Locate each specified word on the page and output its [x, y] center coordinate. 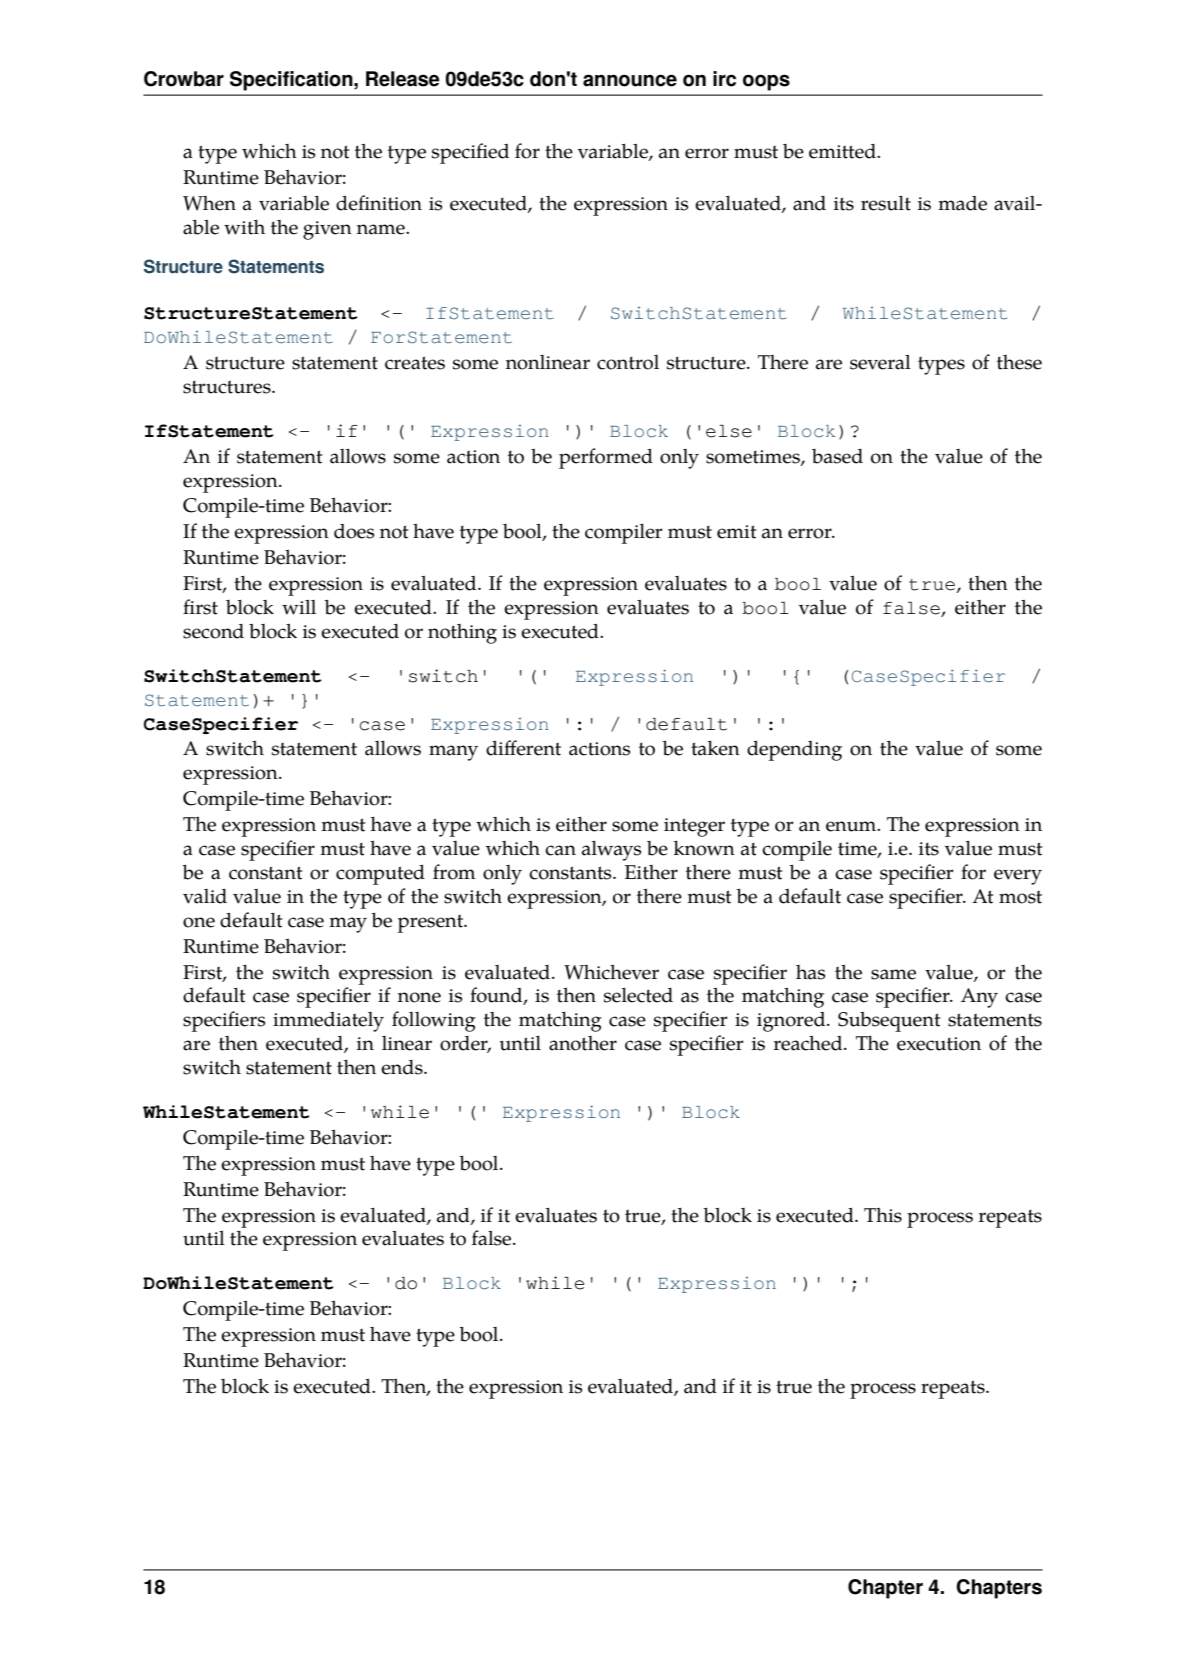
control [628, 362]
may [348, 925]
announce [630, 80]
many [453, 753]
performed [606, 458]
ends [403, 1067]
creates [415, 363]
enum [852, 826]
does [354, 531]
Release [403, 79]
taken [715, 748]
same [893, 974]
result [886, 203]
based [837, 456]
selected [638, 995]
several [880, 362]
